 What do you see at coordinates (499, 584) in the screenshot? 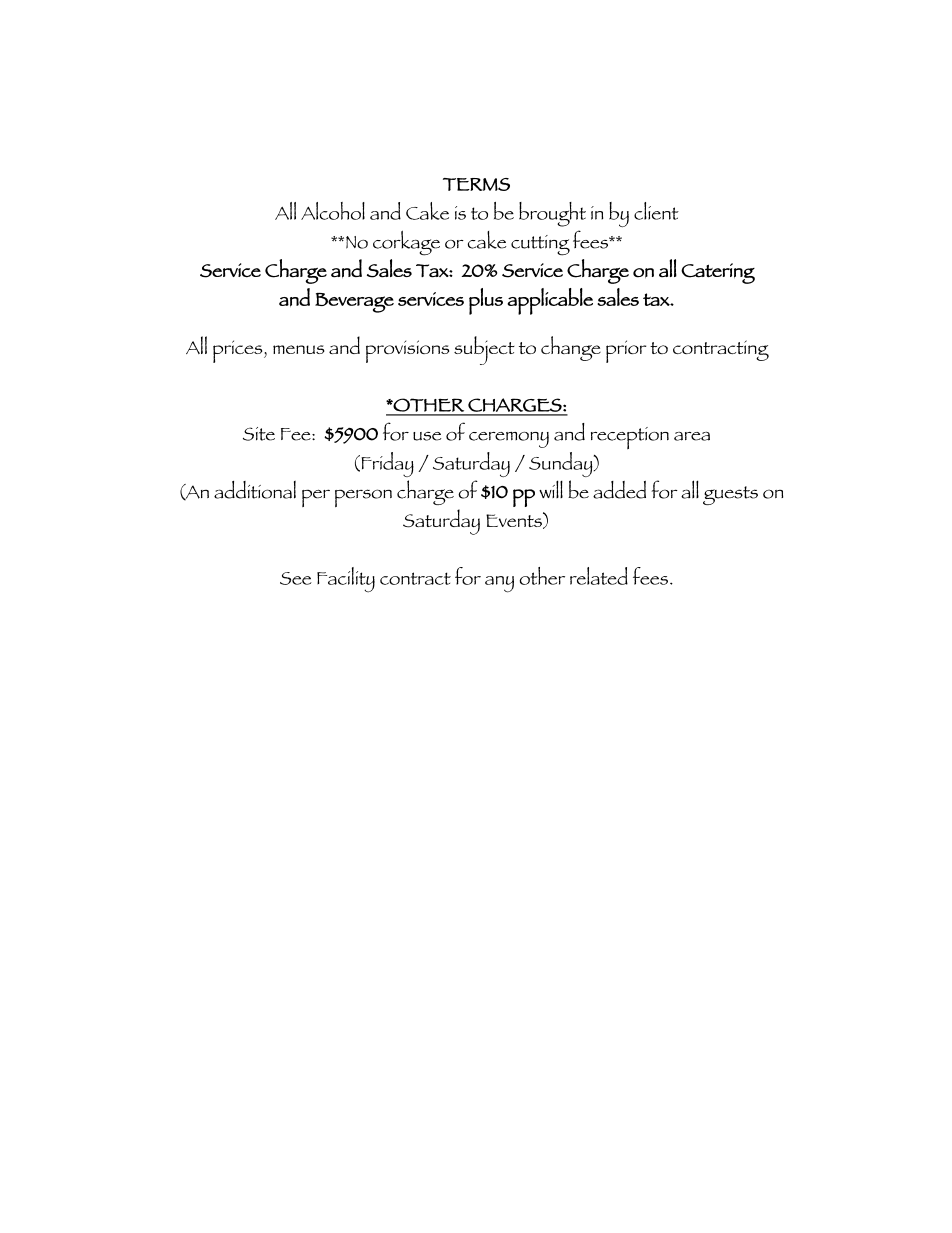
I see `any` at bounding box center [499, 584].
